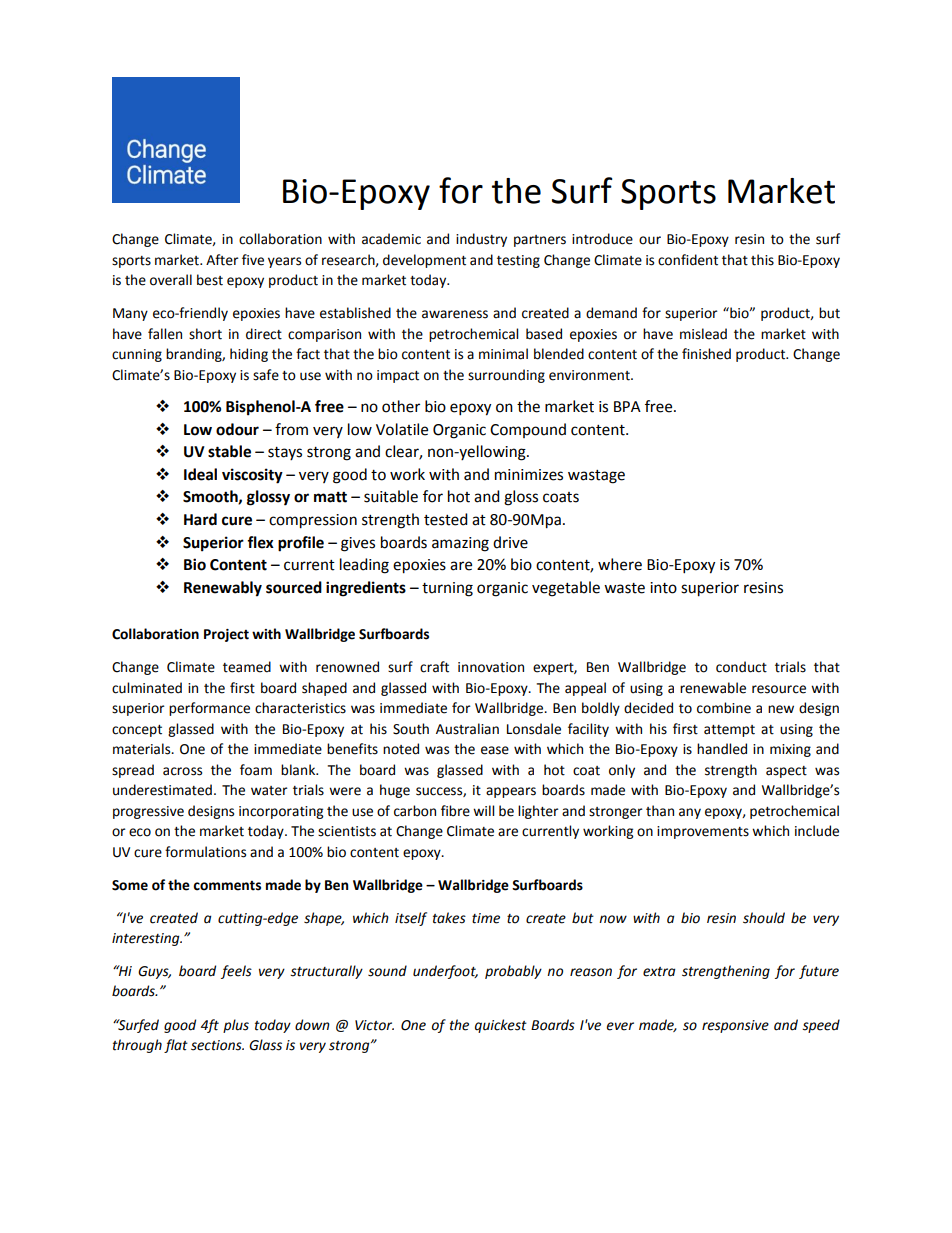 Image resolution: width=952 pixels, height=1233 pixels. What do you see at coordinates (663, 588) in the screenshot?
I see `into` at bounding box center [663, 588].
